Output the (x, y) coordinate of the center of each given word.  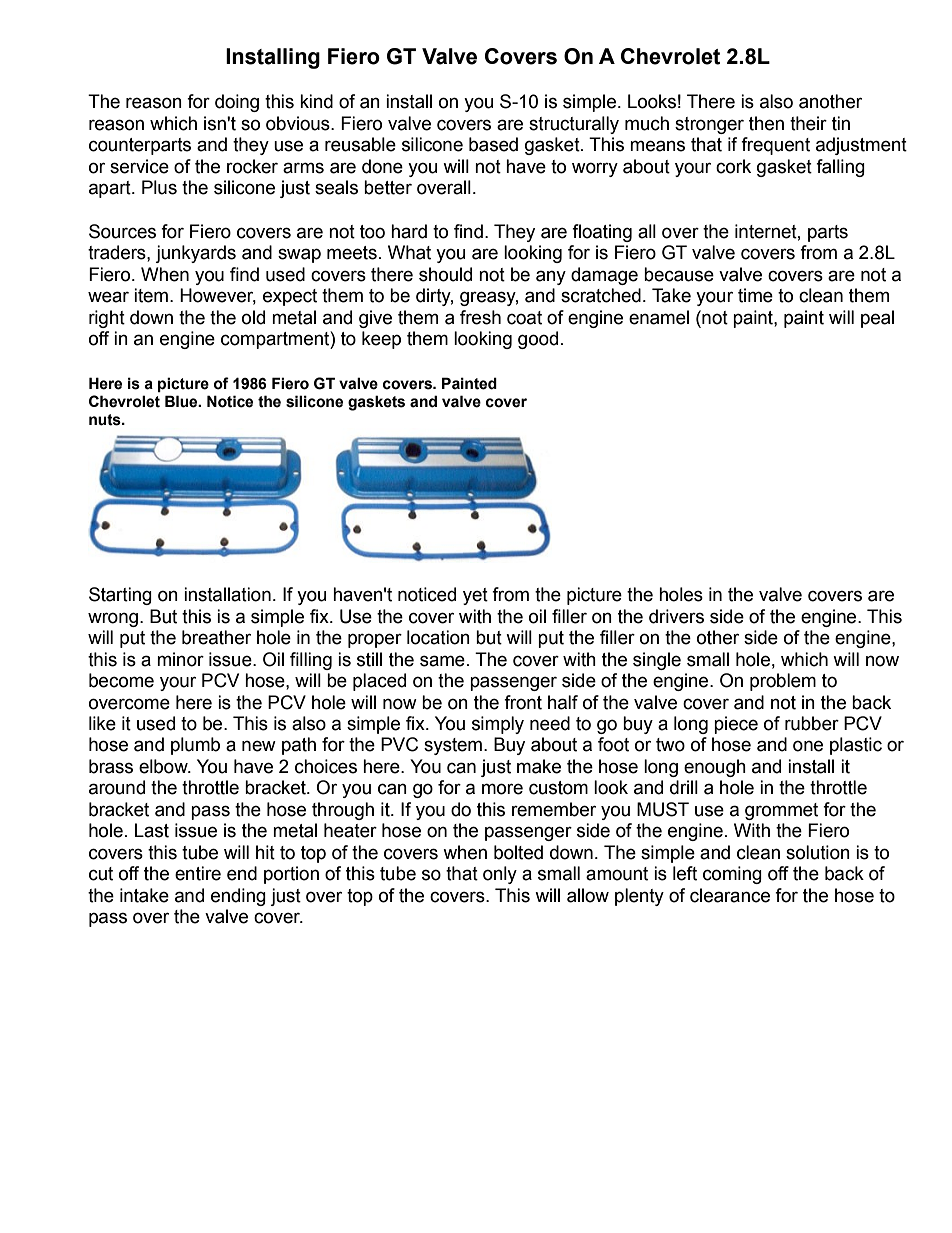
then (766, 123)
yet (475, 596)
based (493, 144)
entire (198, 873)
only (500, 875)
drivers (676, 616)
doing (237, 103)
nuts (106, 420)
